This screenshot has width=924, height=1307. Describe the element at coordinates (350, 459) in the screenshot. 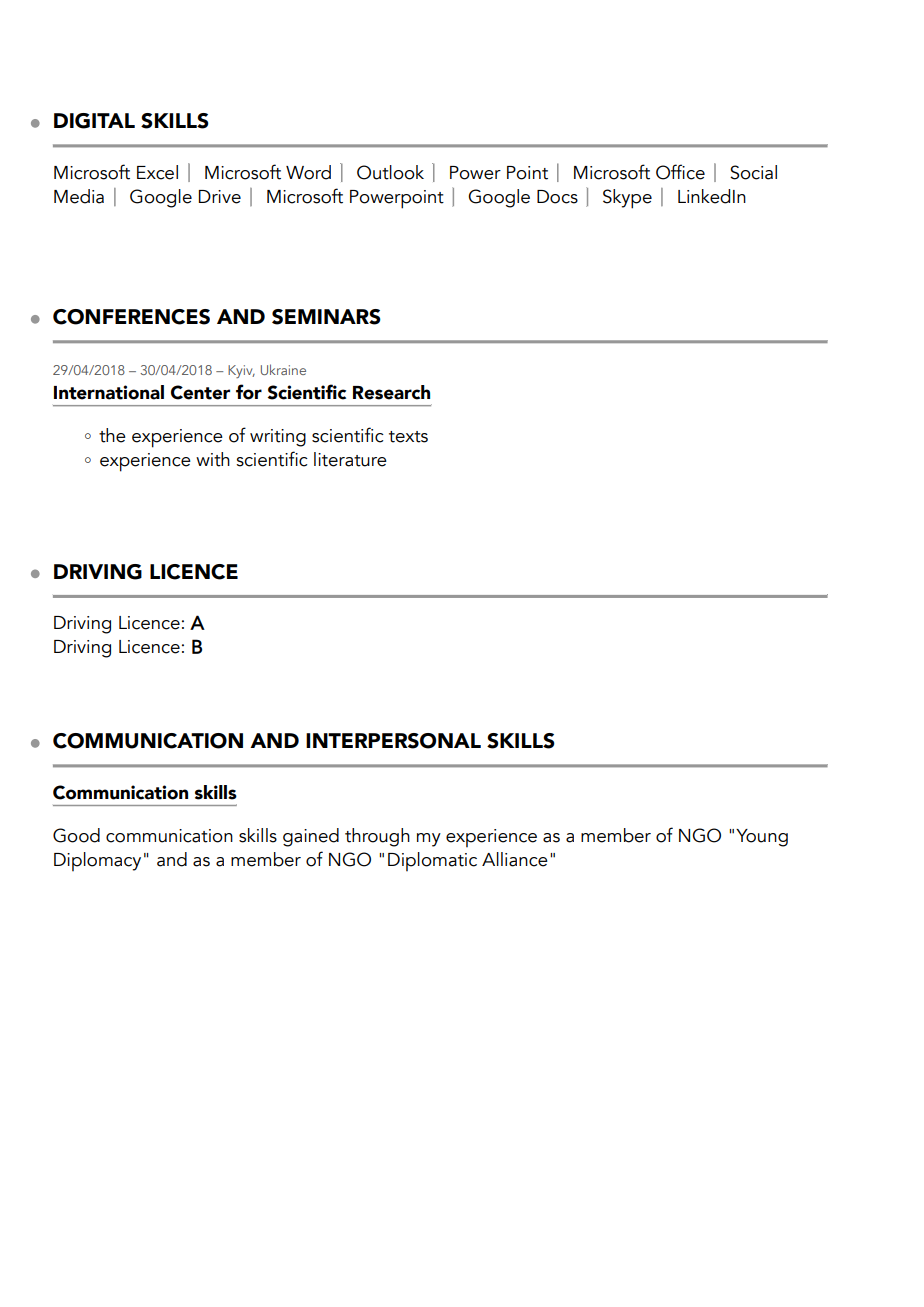

I see `literature` at that location.
